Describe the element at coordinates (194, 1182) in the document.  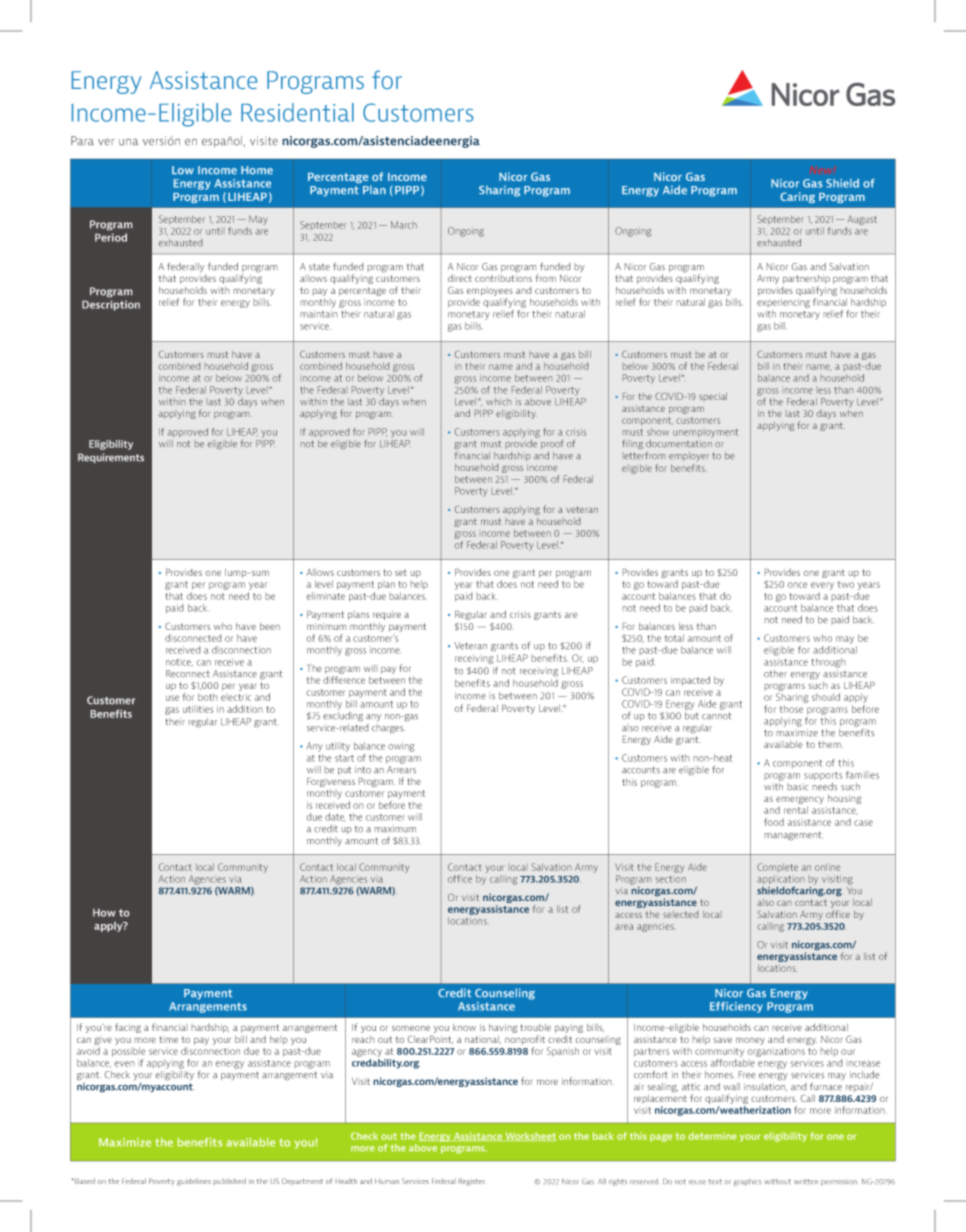
I see `guidelines` at that location.
